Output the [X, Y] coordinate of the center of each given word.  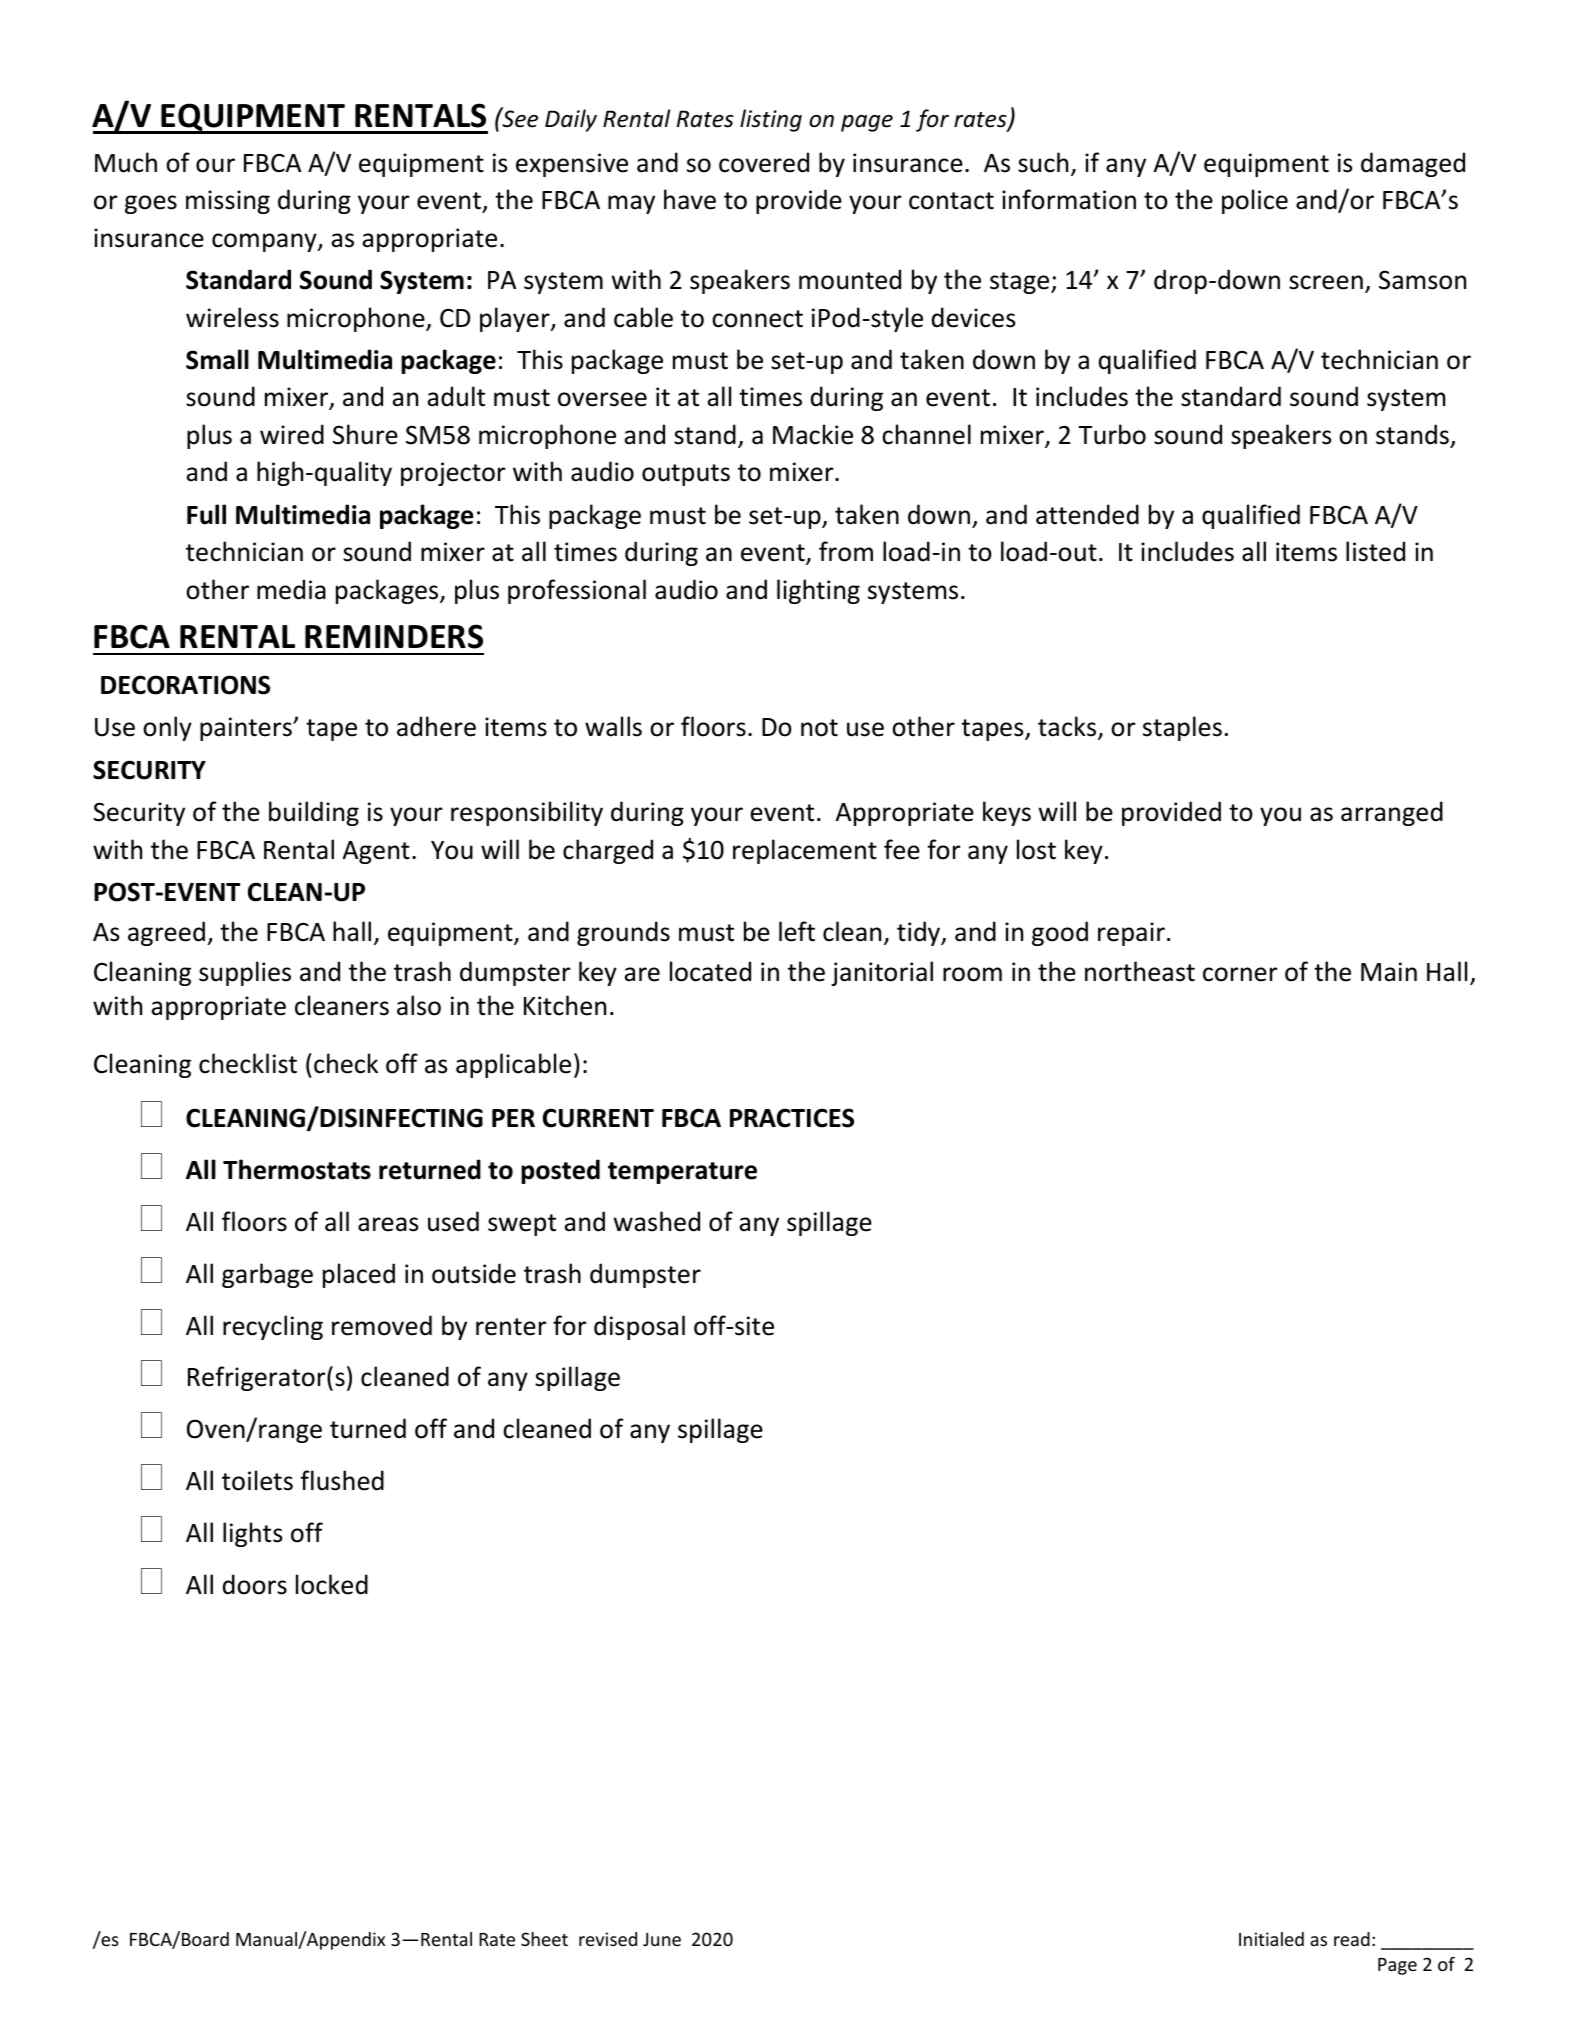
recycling [273, 1327]
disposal [639, 1327]
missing [228, 202]
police [1255, 201]
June [662, 1939]
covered [764, 162]
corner [1240, 974]
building [314, 813]
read [1352, 1939]
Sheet [544, 1939]
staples [1182, 728]
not [819, 728]
